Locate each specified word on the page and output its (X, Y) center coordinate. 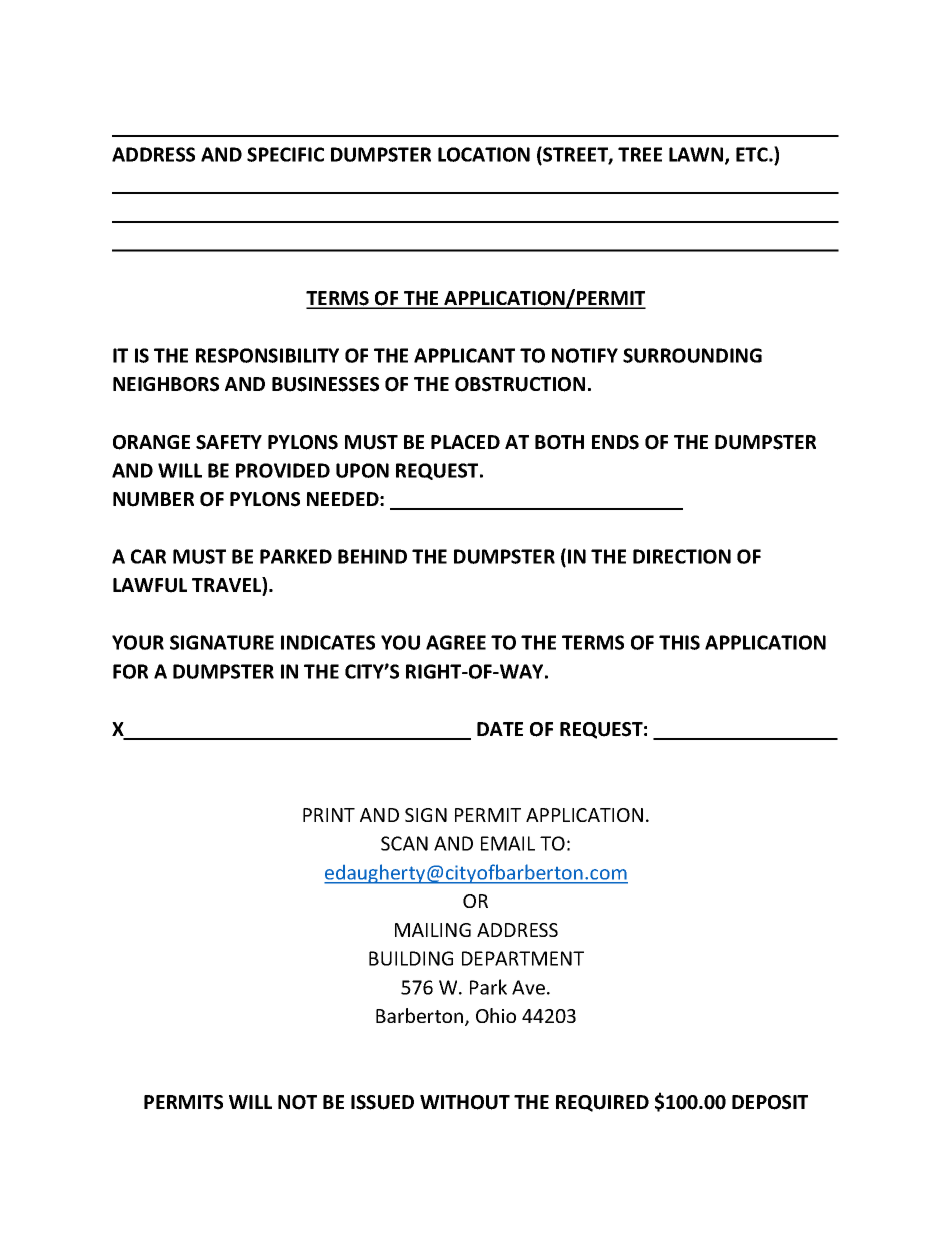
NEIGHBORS (166, 384)
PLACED (465, 442)
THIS (679, 642)
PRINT (329, 815)
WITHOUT (465, 1102)
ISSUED (382, 1102)
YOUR (138, 642)
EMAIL (508, 843)
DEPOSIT (770, 1102)
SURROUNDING (692, 355)
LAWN (697, 155)
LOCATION (484, 154)
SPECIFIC (285, 154)
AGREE (456, 642)
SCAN (404, 843)
